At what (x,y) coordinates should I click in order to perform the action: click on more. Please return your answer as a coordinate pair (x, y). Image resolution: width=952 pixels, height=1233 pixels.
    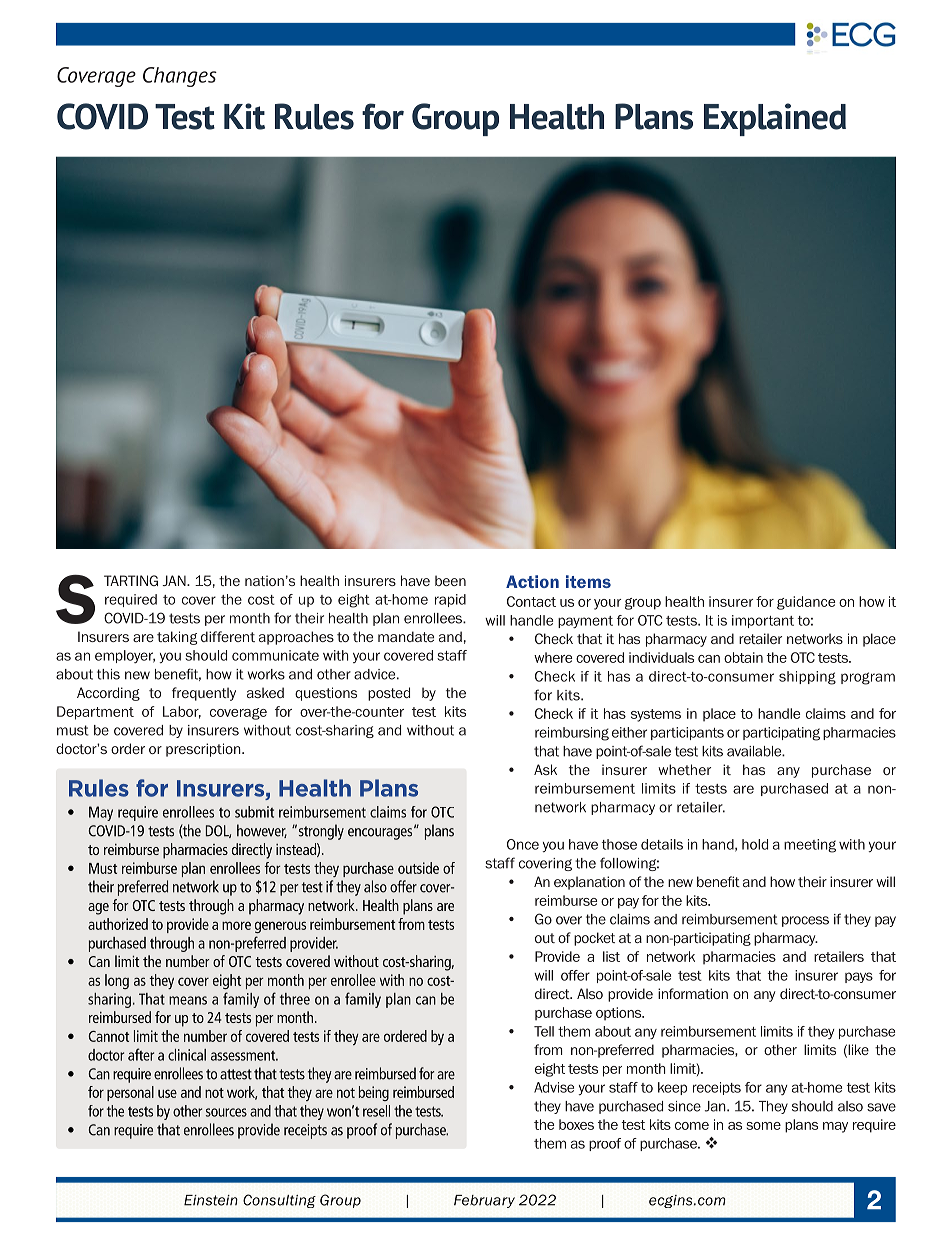
    Looking at the image, I should click on (236, 925).
